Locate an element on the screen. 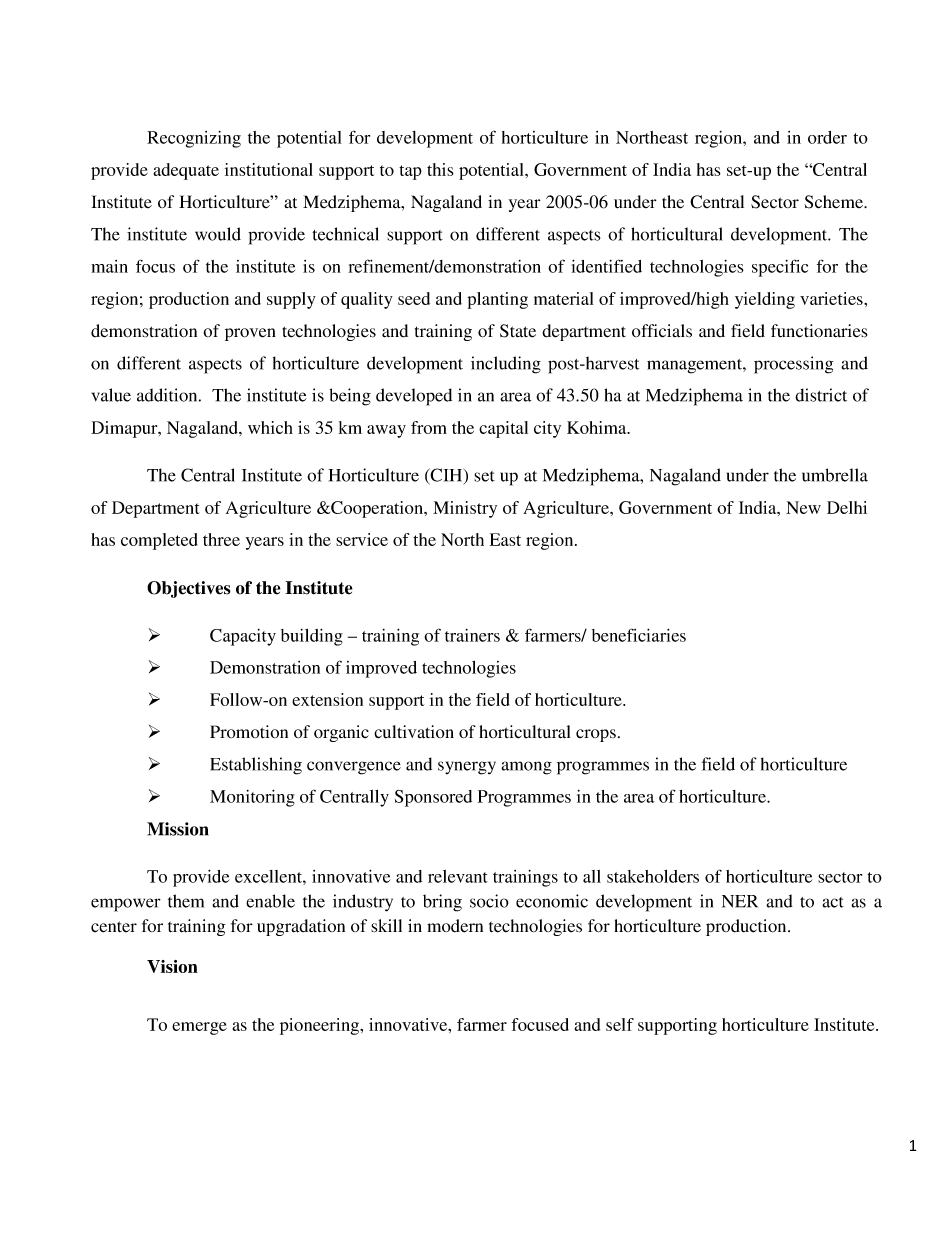 The image size is (952, 1233). this is located at coordinates (440, 169).
